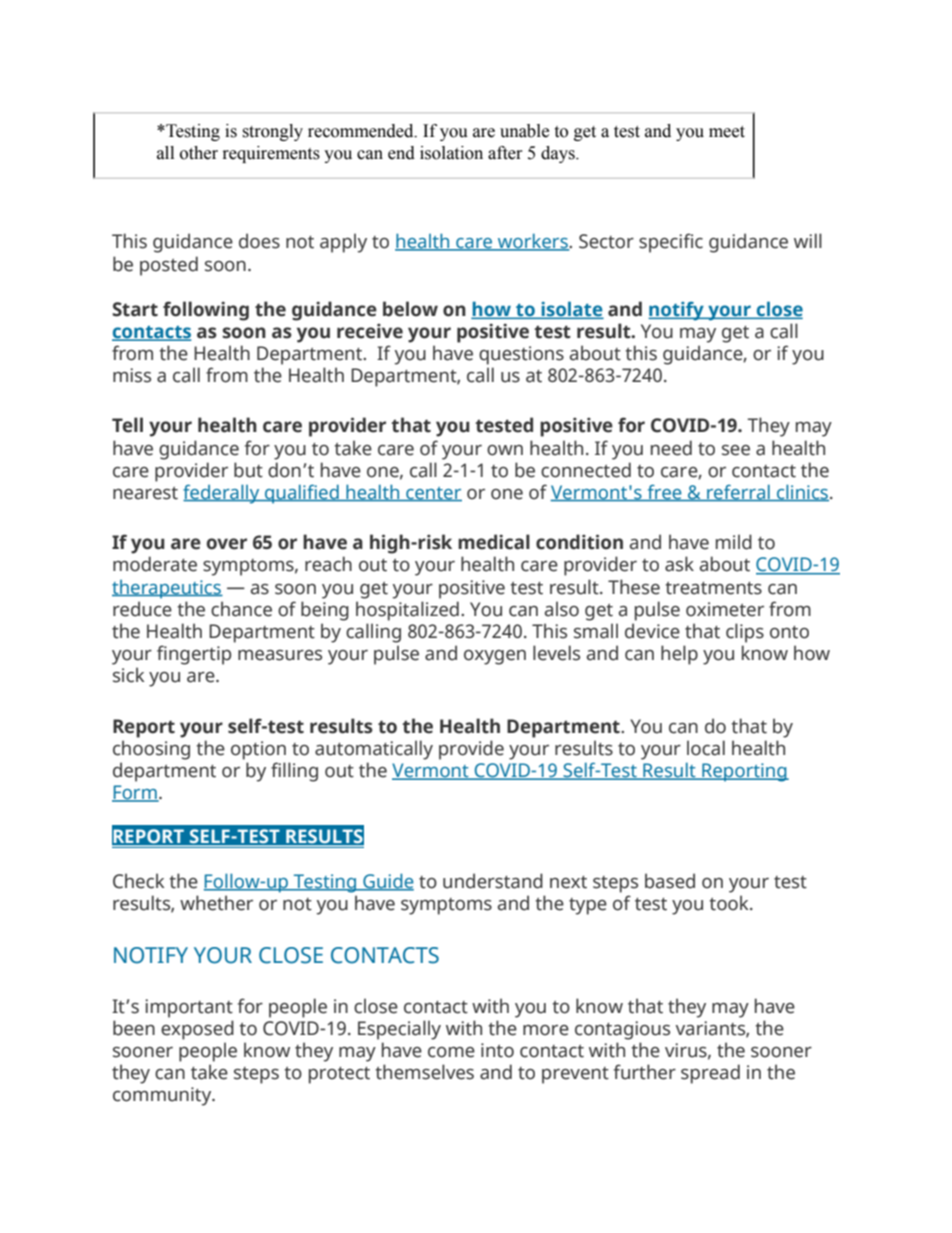  What do you see at coordinates (736, 450) in the screenshot?
I see `see` at bounding box center [736, 450].
